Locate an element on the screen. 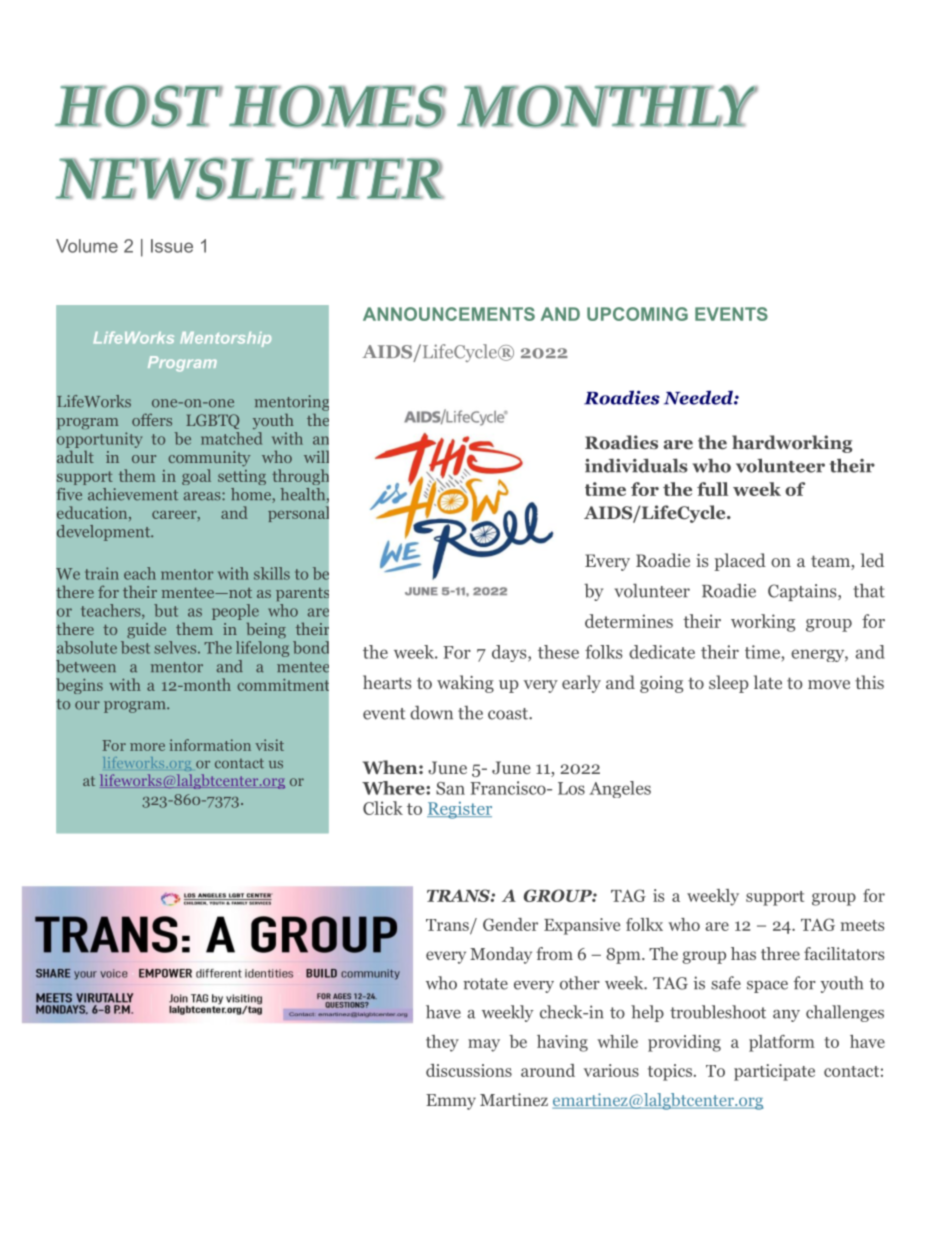 The height and width of the screenshot is (1233, 952). waking is located at coordinates (465, 684).
